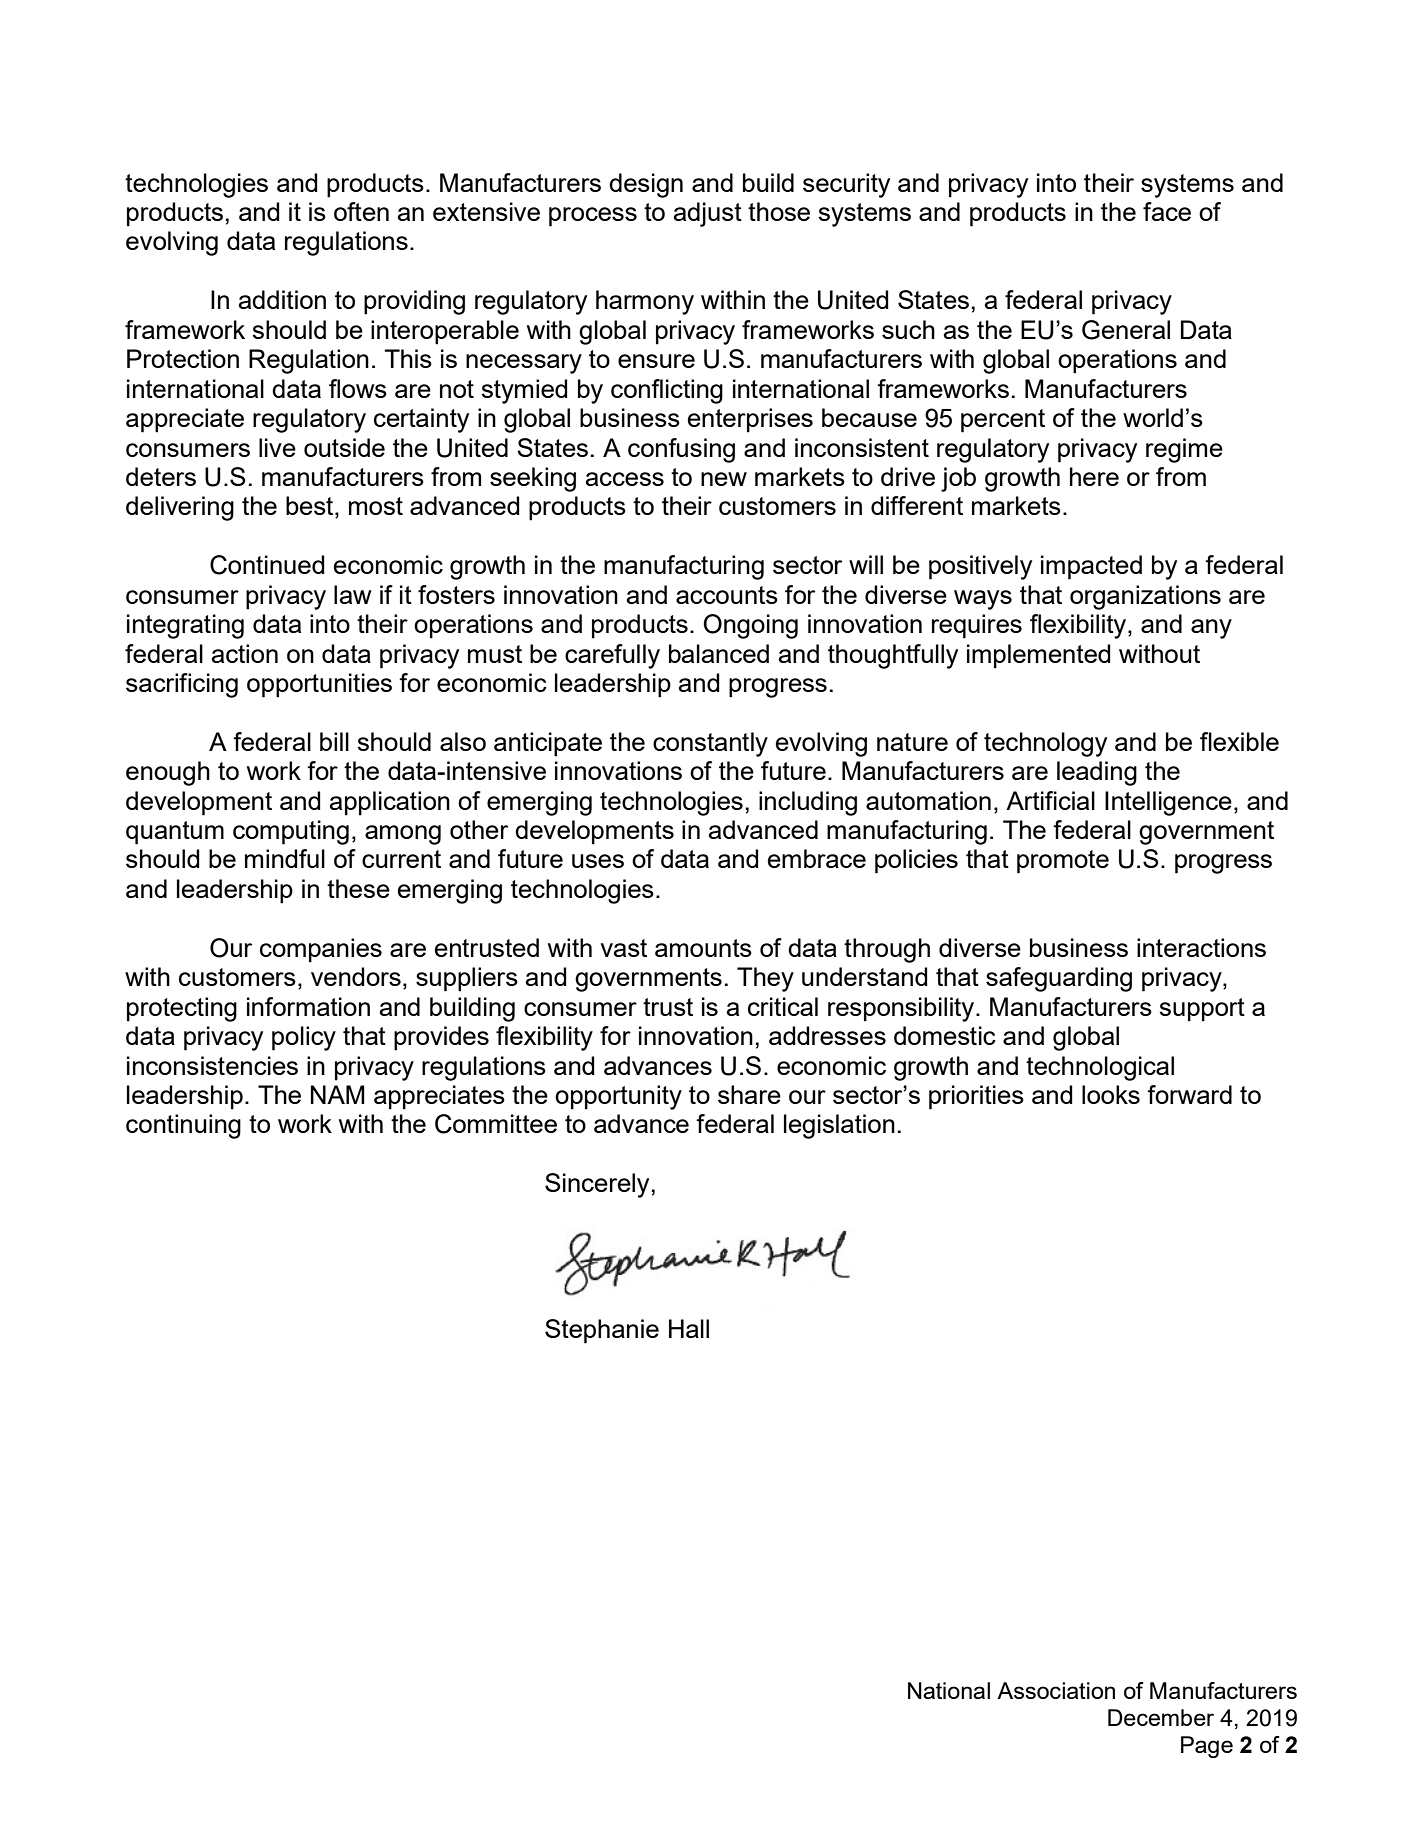 The width and height of the screenshot is (1424, 1843). Describe the element at coordinates (708, 214) in the screenshot. I see `adjust` at that location.
